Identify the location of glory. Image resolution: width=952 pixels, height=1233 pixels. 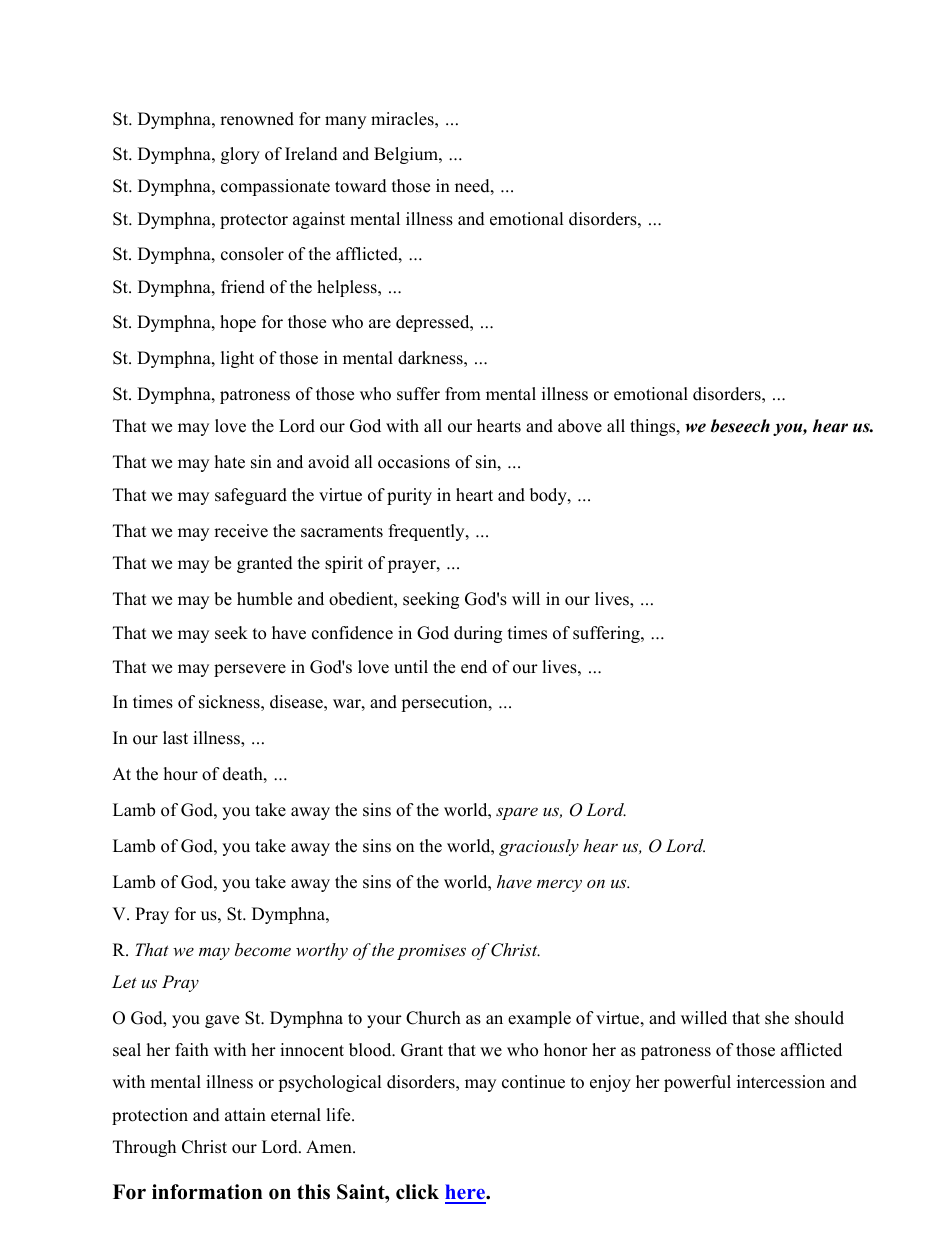
(240, 155).
